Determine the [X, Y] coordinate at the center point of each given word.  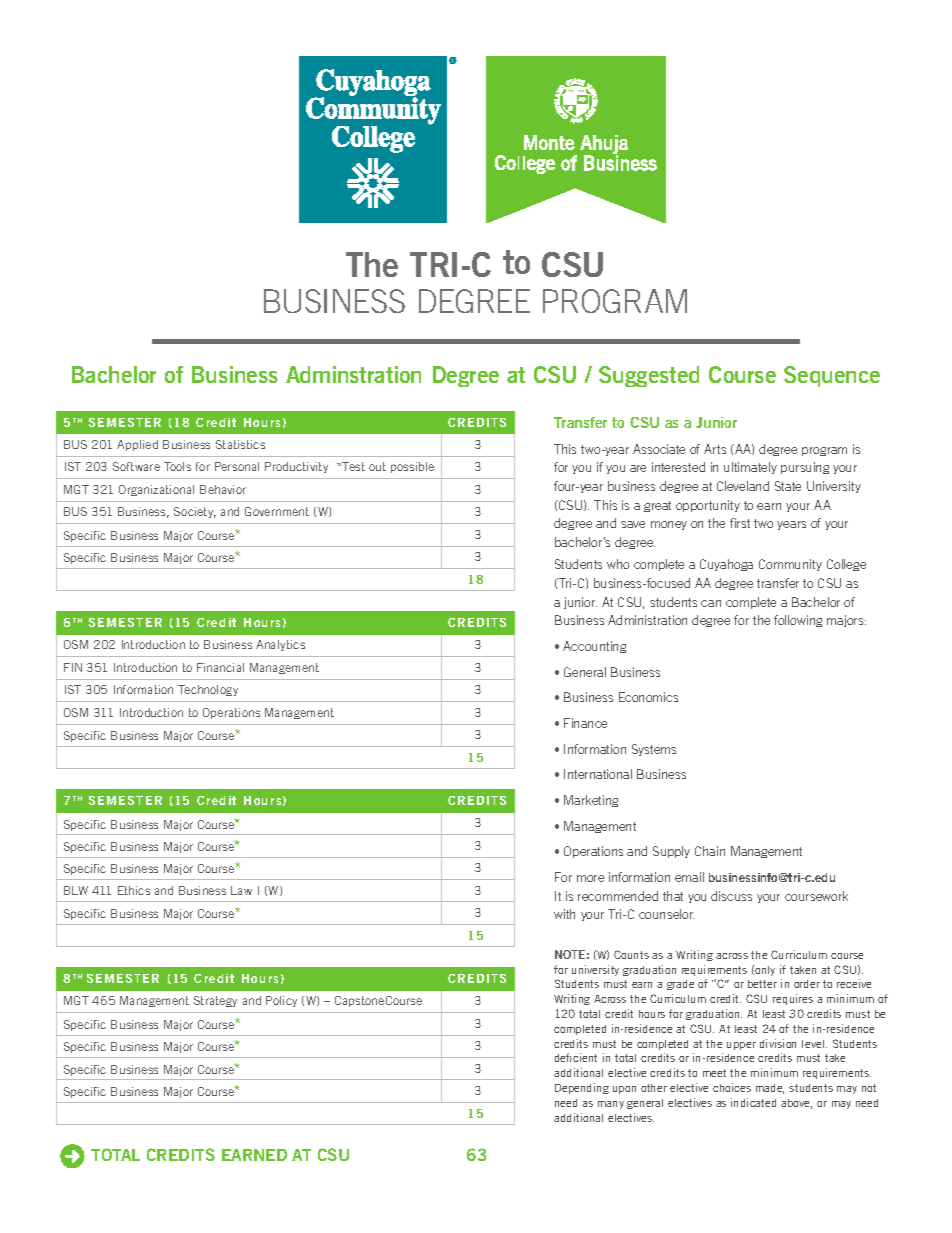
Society [195, 512]
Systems [654, 750]
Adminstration [353, 374]
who [618, 564]
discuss [731, 896]
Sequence [832, 376]
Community [790, 565]
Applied [137, 445]
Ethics [134, 890]
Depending [582, 1088]
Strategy [215, 1001]
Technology [208, 690]
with [564, 914]
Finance [585, 723]
